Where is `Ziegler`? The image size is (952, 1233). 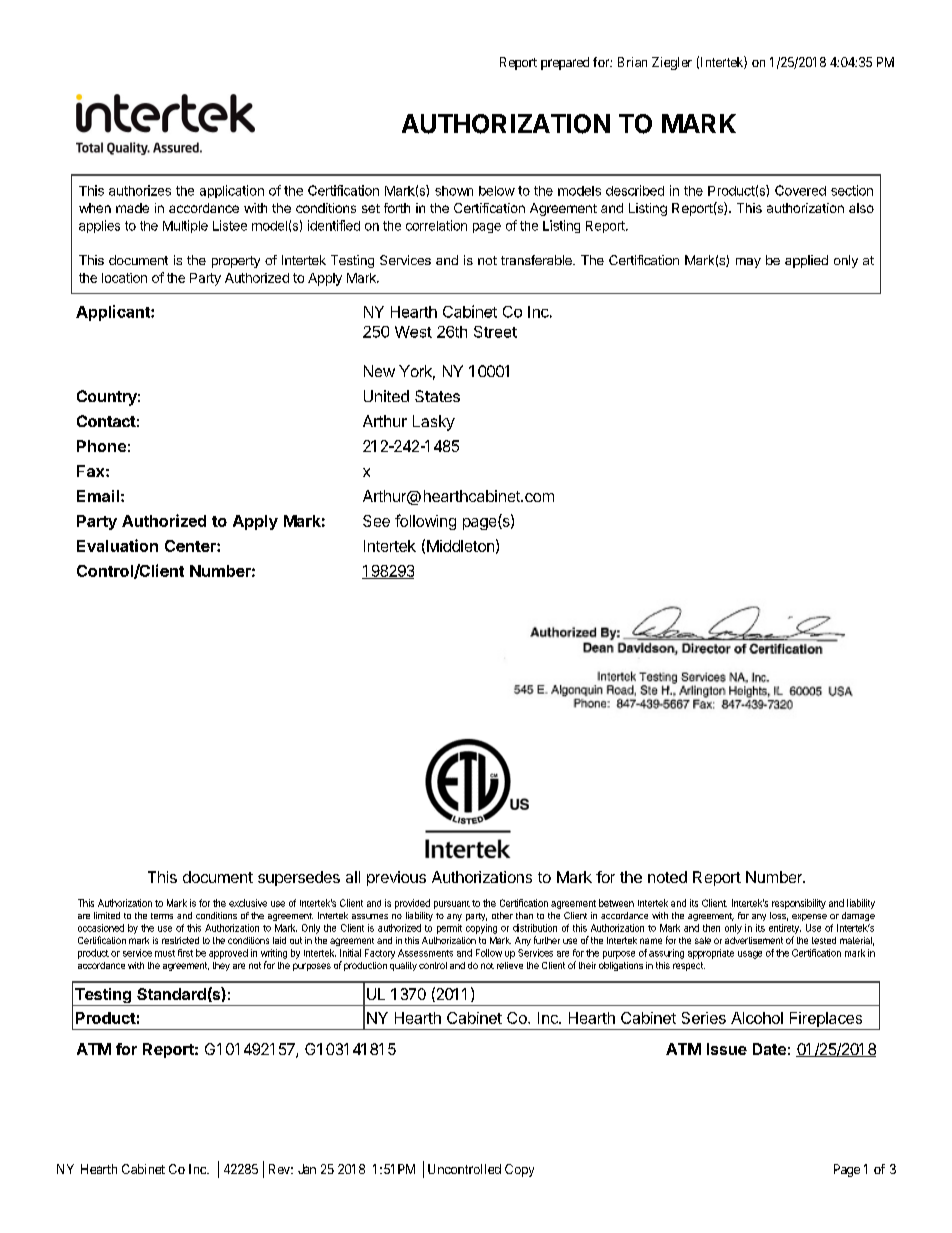 Ziegler is located at coordinates (672, 63).
